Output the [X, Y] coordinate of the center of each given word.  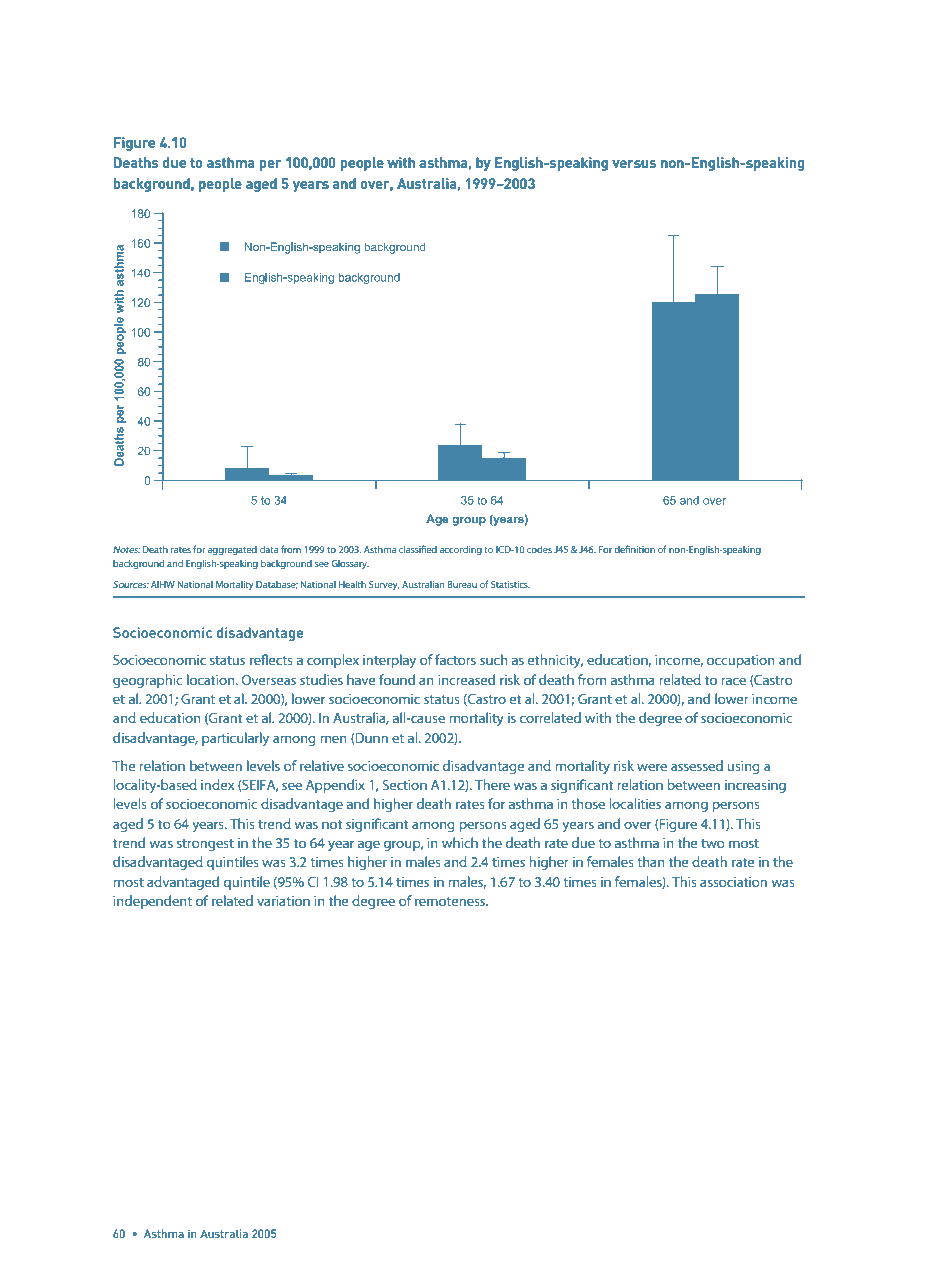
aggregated [232, 550]
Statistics [510, 584]
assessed [697, 765]
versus [634, 164]
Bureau [462, 584]
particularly [235, 739]
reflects [271, 659]
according [461, 550]
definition [634, 549]
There [492, 784]
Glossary [350, 564]
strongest [205, 845]
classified [418, 549]
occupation [741, 661]
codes [539, 549]
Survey [384, 585]
